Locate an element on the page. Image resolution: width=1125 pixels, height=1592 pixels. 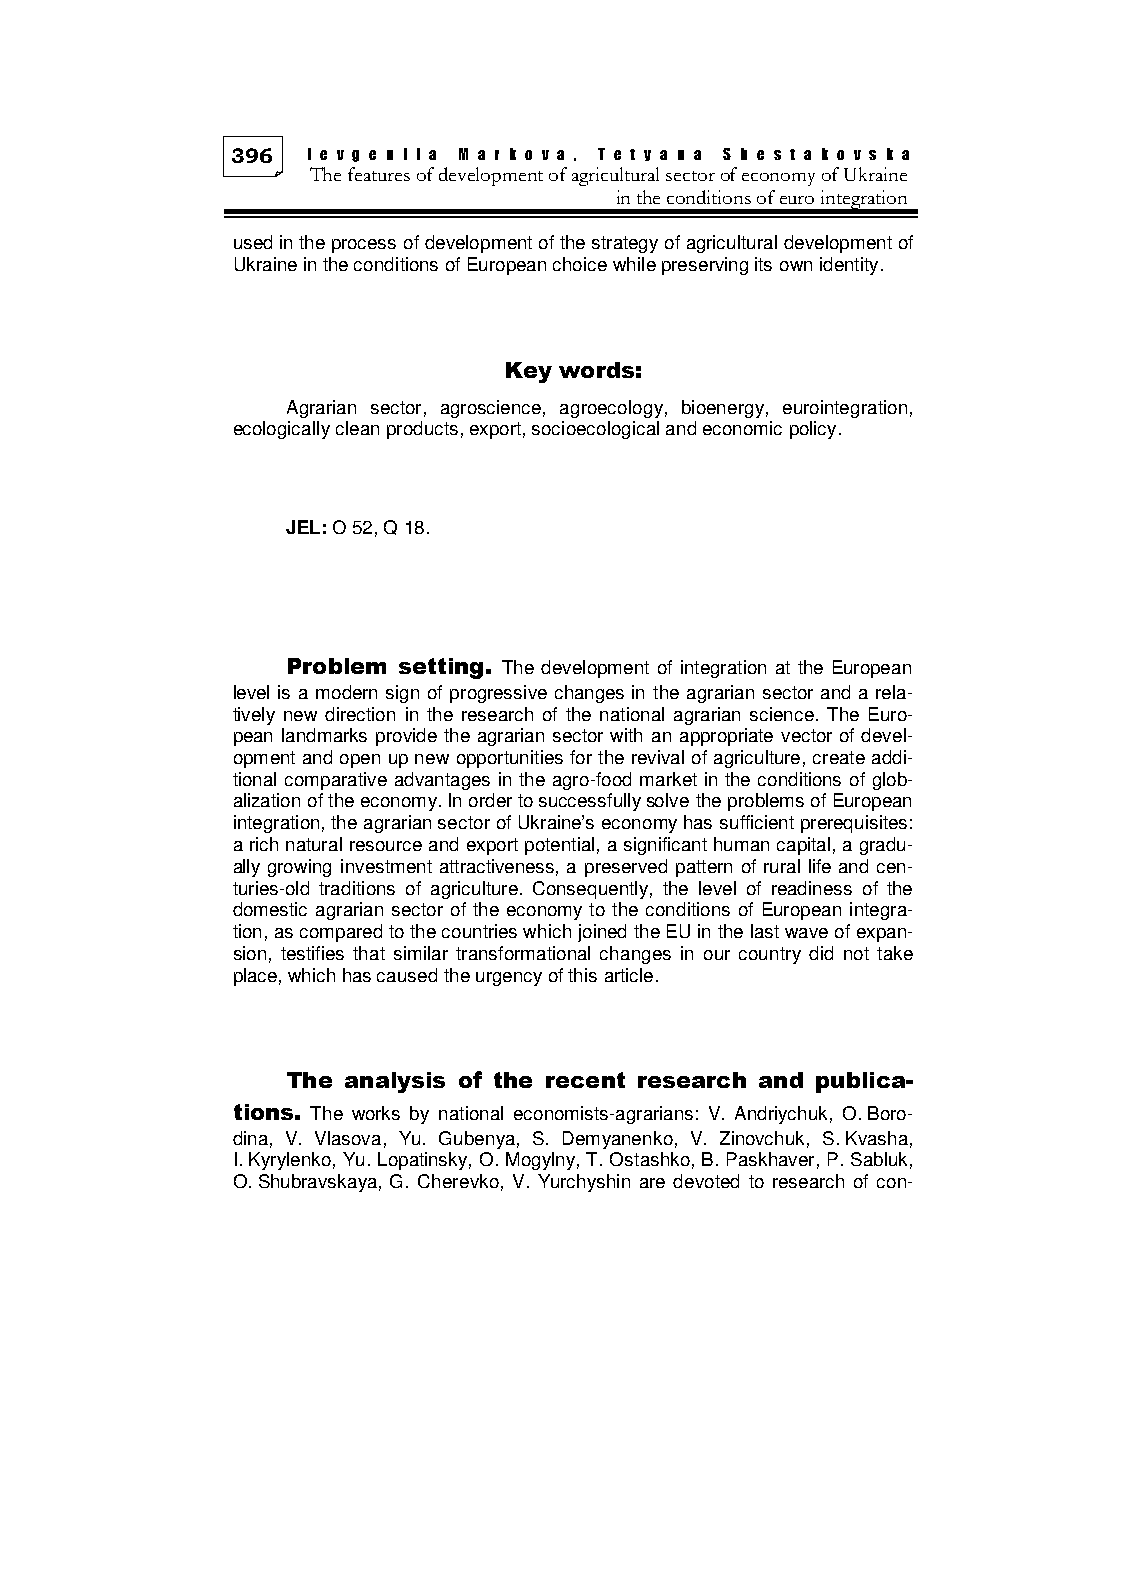
compared is located at coordinates (341, 933).
